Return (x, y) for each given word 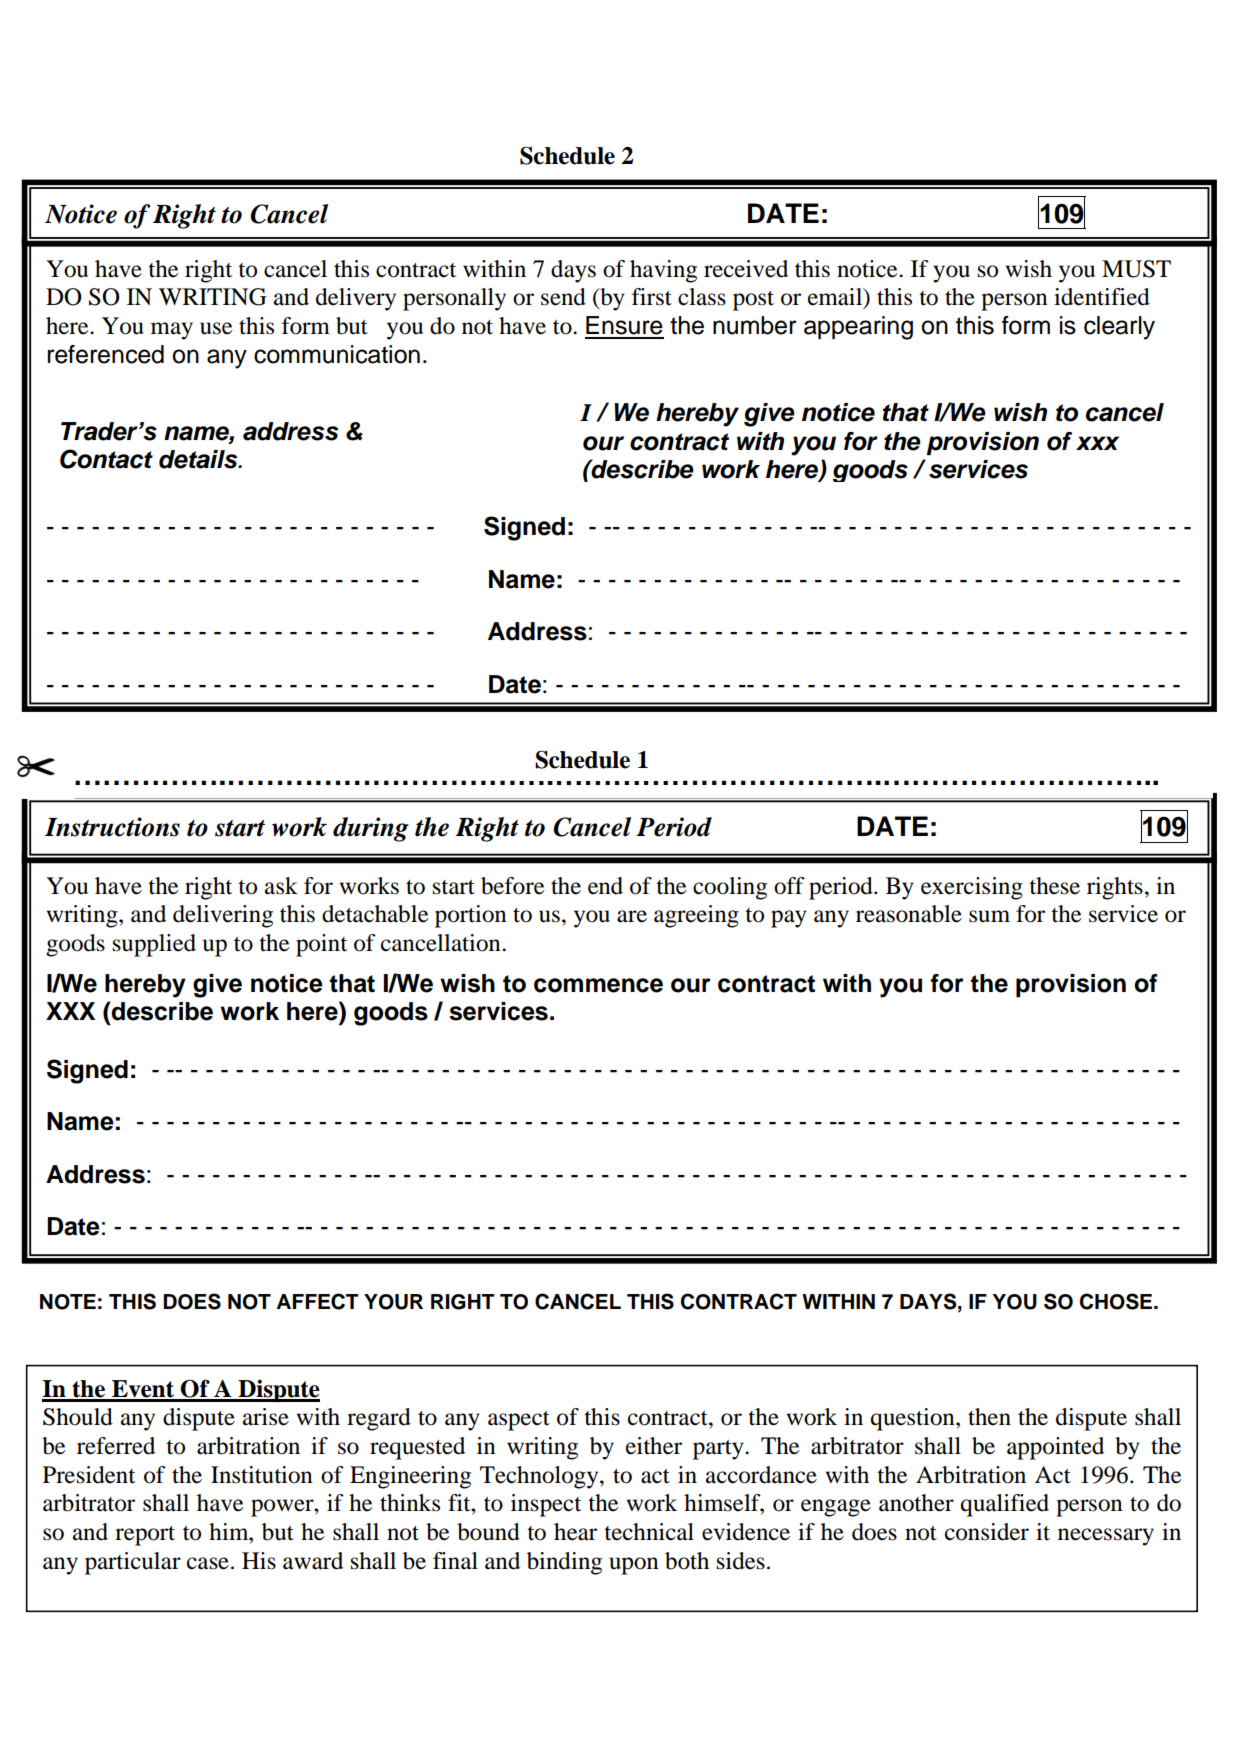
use (216, 328)
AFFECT (318, 1301)
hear (575, 1532)
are (632, 916)
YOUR (393, 1302)
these (1054, 886)
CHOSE (1117, 1301)
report (145, 1536)
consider (987, 1532)
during (371, 829)
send (563, 297)
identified (1102, 297)
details (199, 459)
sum (989, 916)
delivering (223, 916)
